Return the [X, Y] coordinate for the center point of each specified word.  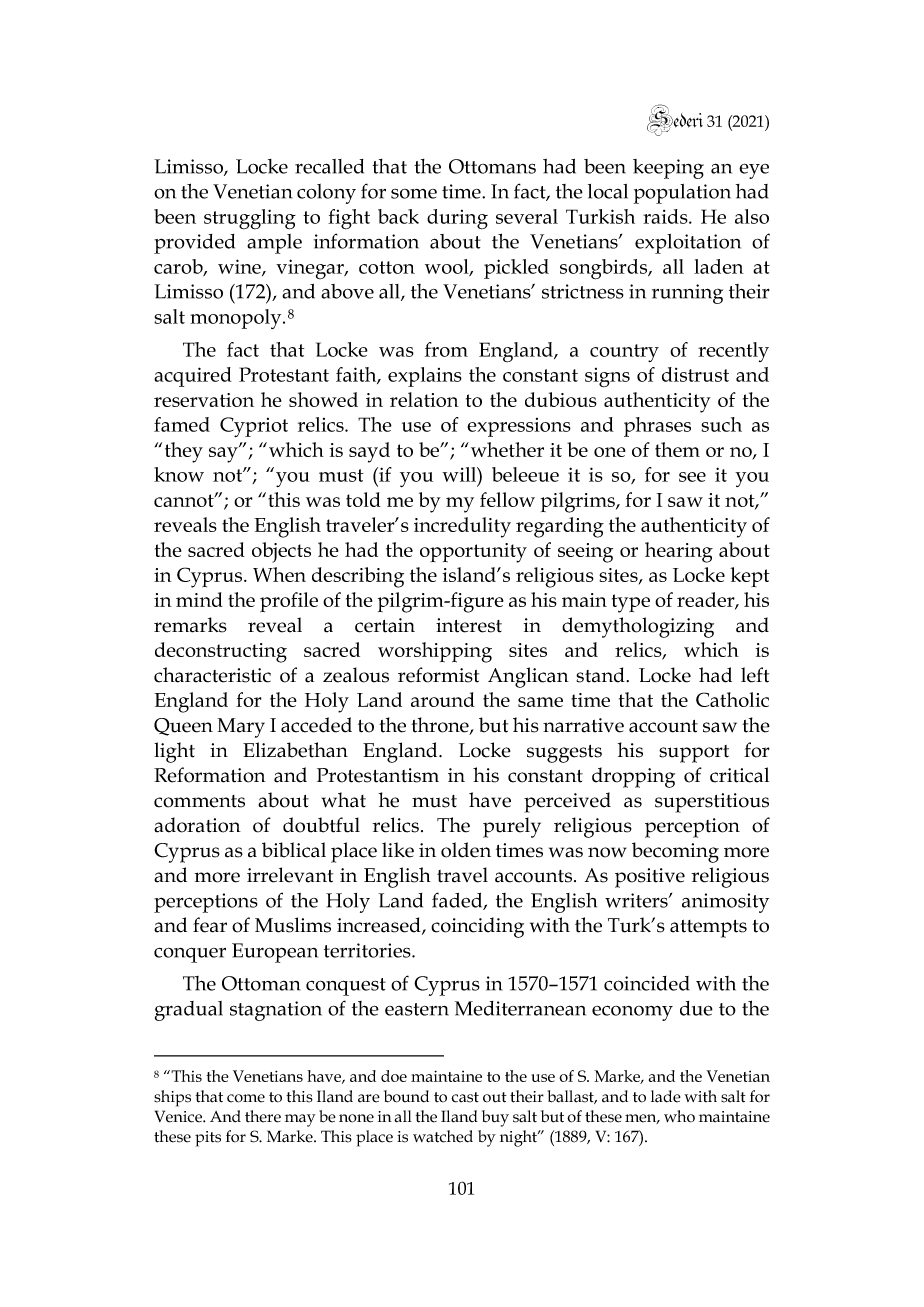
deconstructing [221, 652]
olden [466, 850]
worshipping [435, 652]
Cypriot [254, 427]
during [457, 219]
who [679, 1116]
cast [465, 1097]
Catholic [732, 699]
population [682, 194]
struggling [250, 219]
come [246, 1098]
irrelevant [290, 875]
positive [650, 878]
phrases [657, 427]
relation [424, 399]
